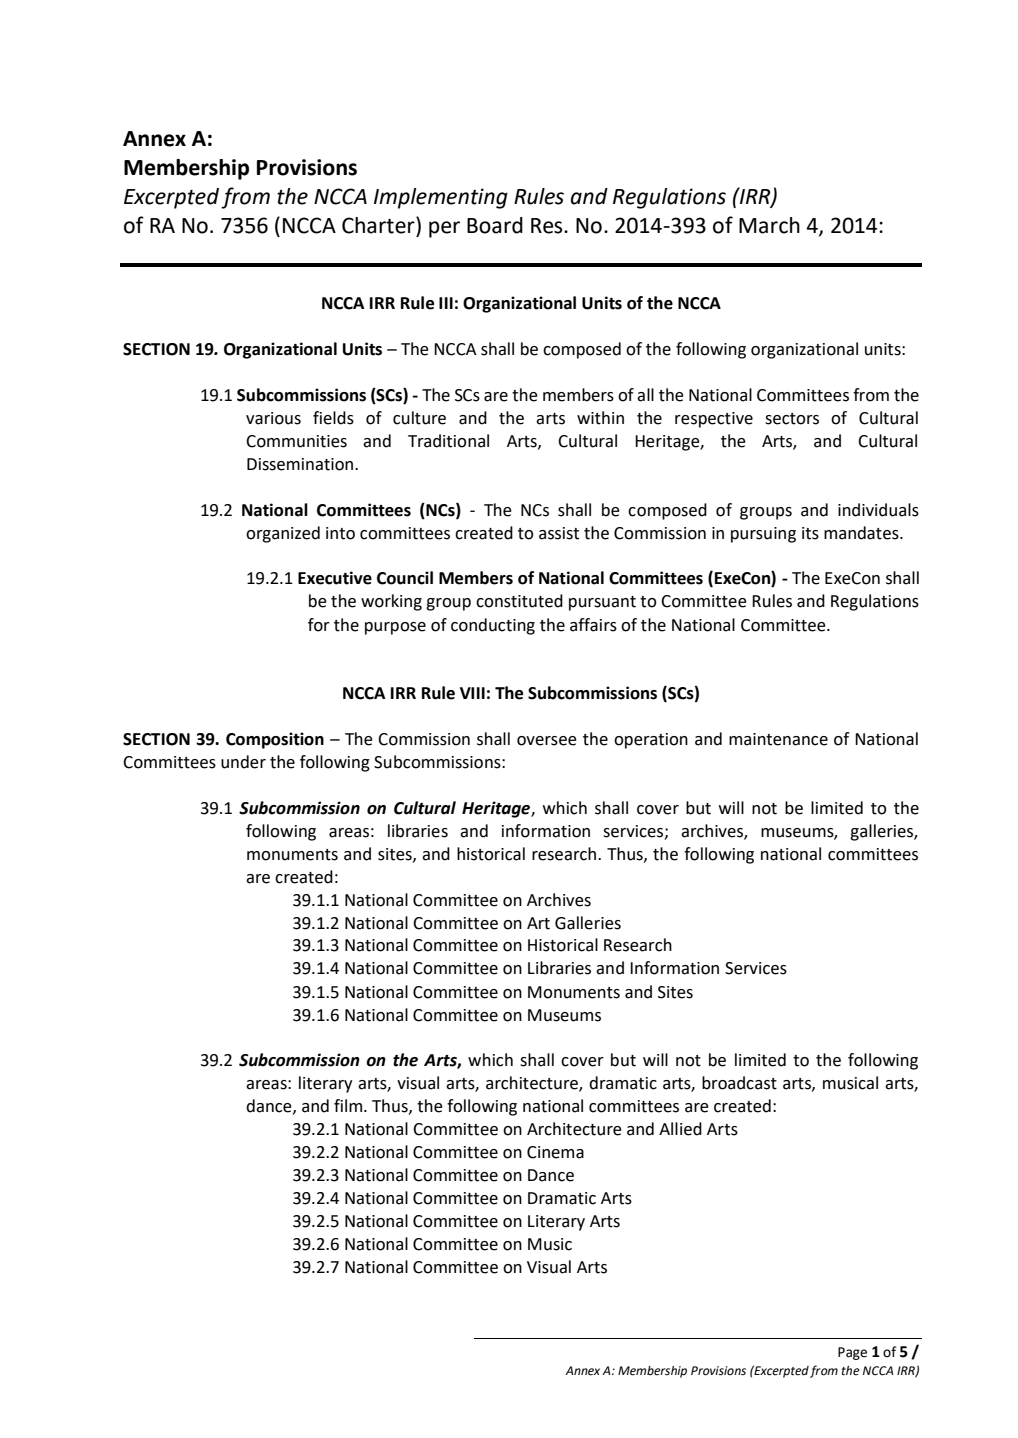 The image size is (1018, 1438). Describe the element at coordinates (559, 533) in the screenshot. I see `assist` at that location.
